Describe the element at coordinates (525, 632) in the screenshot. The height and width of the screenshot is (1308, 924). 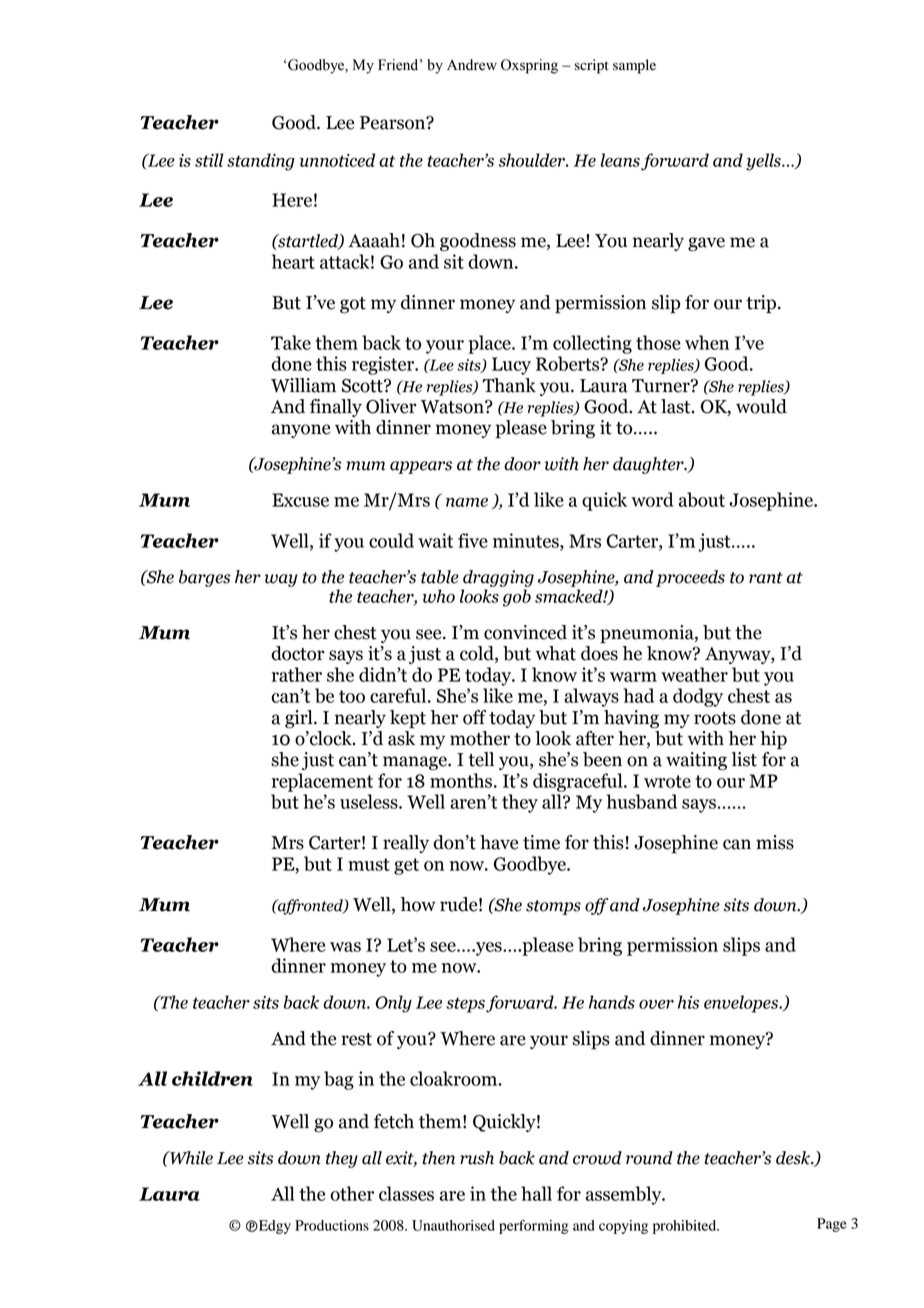
I see `convinced` at that location.
